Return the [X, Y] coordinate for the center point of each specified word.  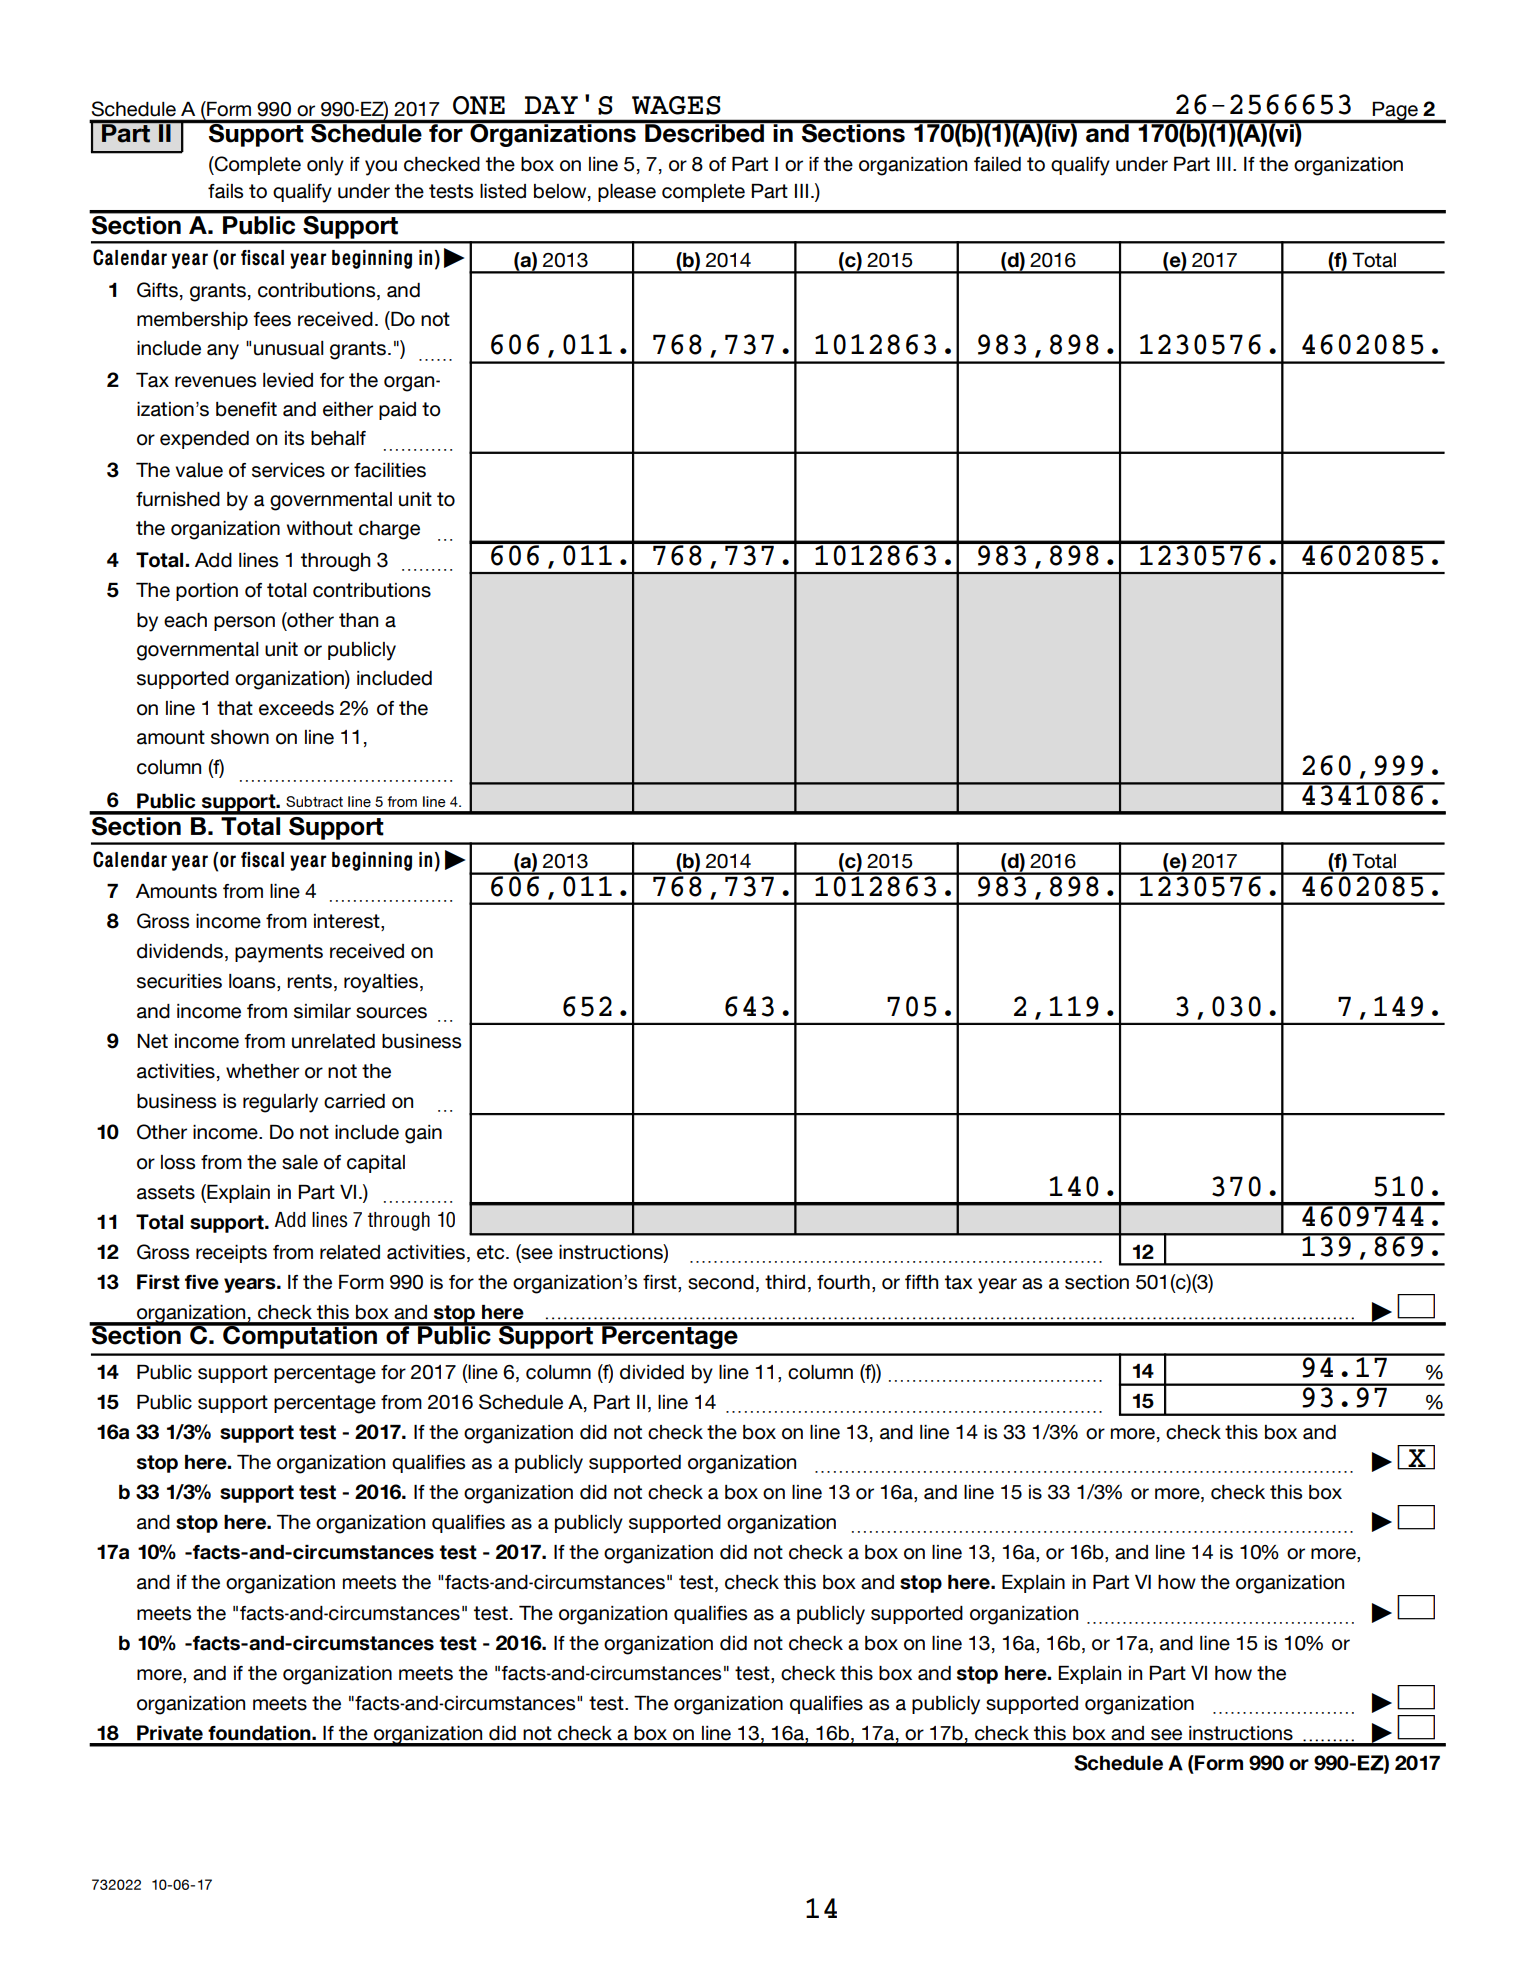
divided [652, 1372]
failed [997, 164]
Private [170, 1733]
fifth [922, 1282]
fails [225, 191]
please [627, 193]
